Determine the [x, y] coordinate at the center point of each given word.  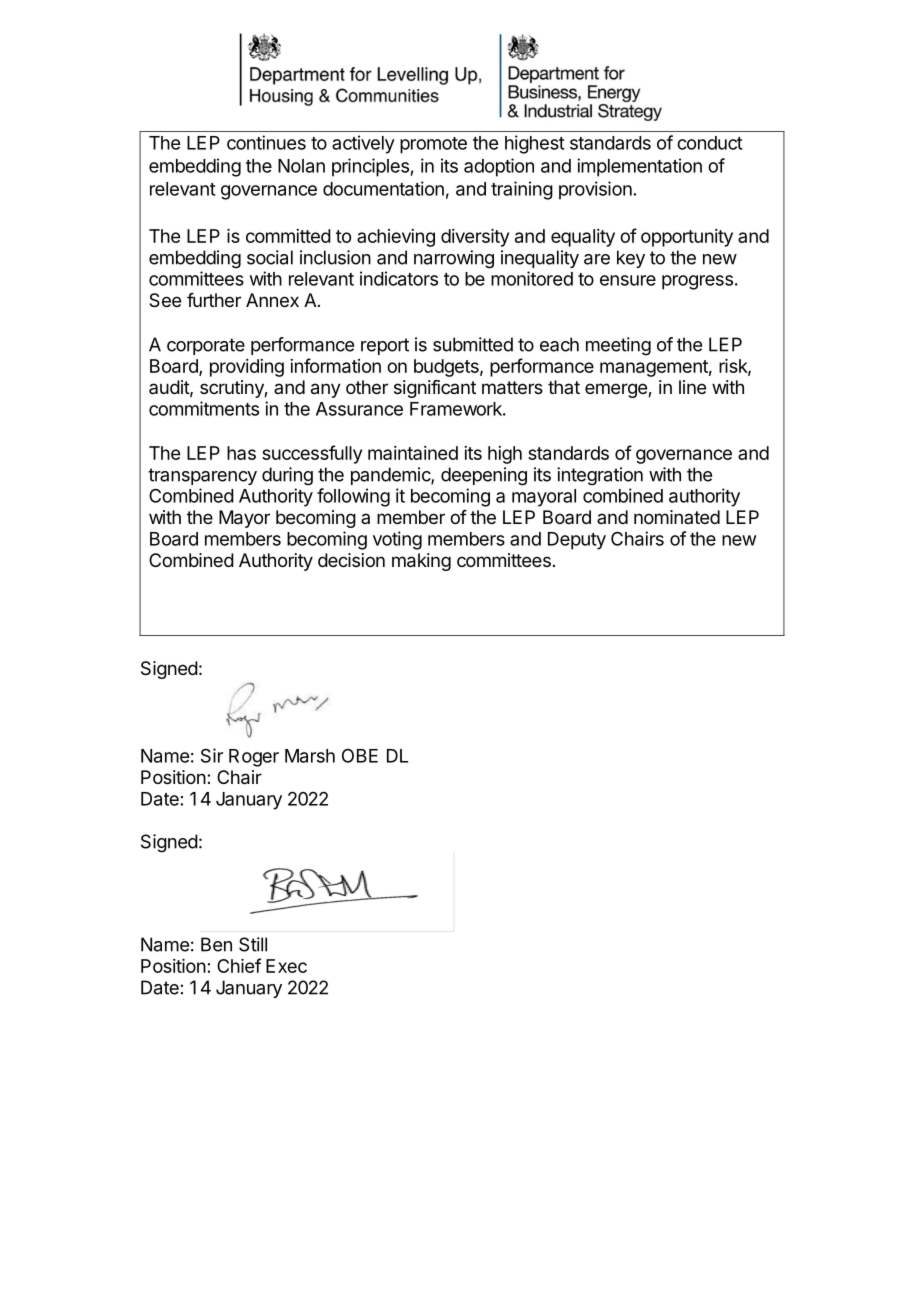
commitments [204, 408]
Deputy [577, 541]
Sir [212, 755]
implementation [639, 167]
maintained [413, 453]
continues [266, 142]
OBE [360, 756]
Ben [216, 944]
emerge [617, 390]
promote [433, 145]
